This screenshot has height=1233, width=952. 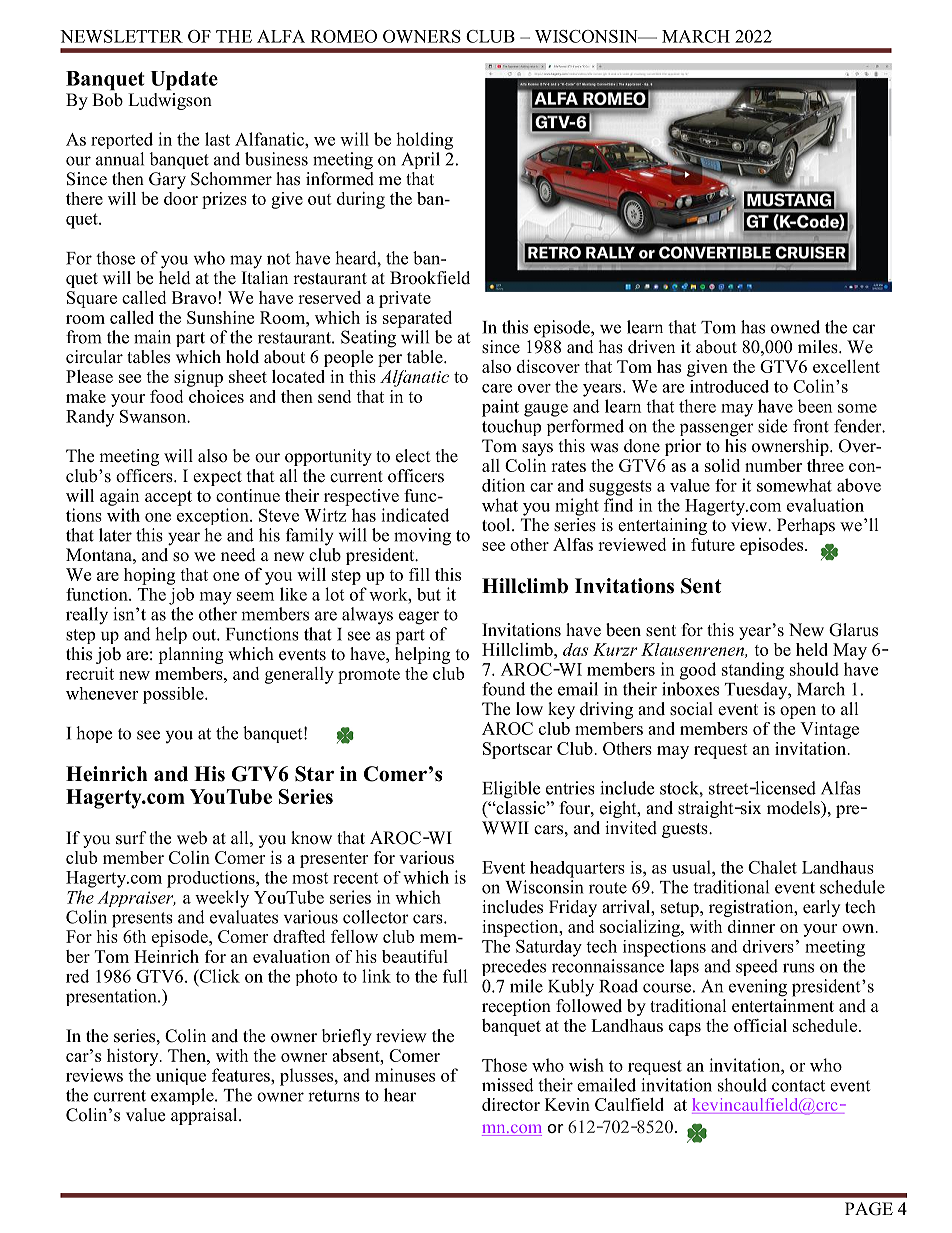 What do you see at coordinates (205, 1116) in the screenshot?
I see `appraisal` at bounding box center [205, 1116].
